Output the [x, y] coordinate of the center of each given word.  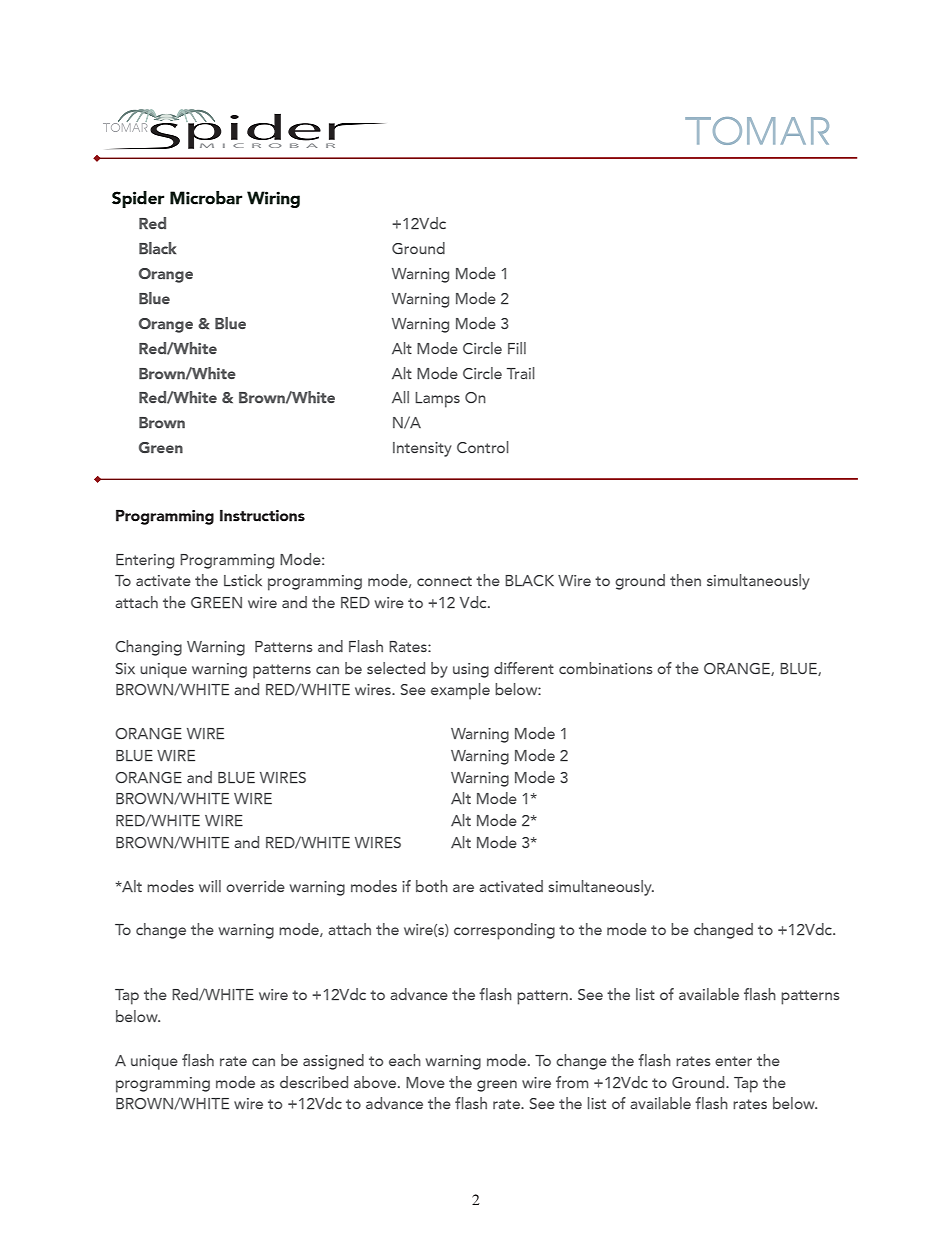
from [572, 1082]
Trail [521, 373]
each [405, 1060]
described [314, 1082]
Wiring [273, 199]
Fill [517, 348]
